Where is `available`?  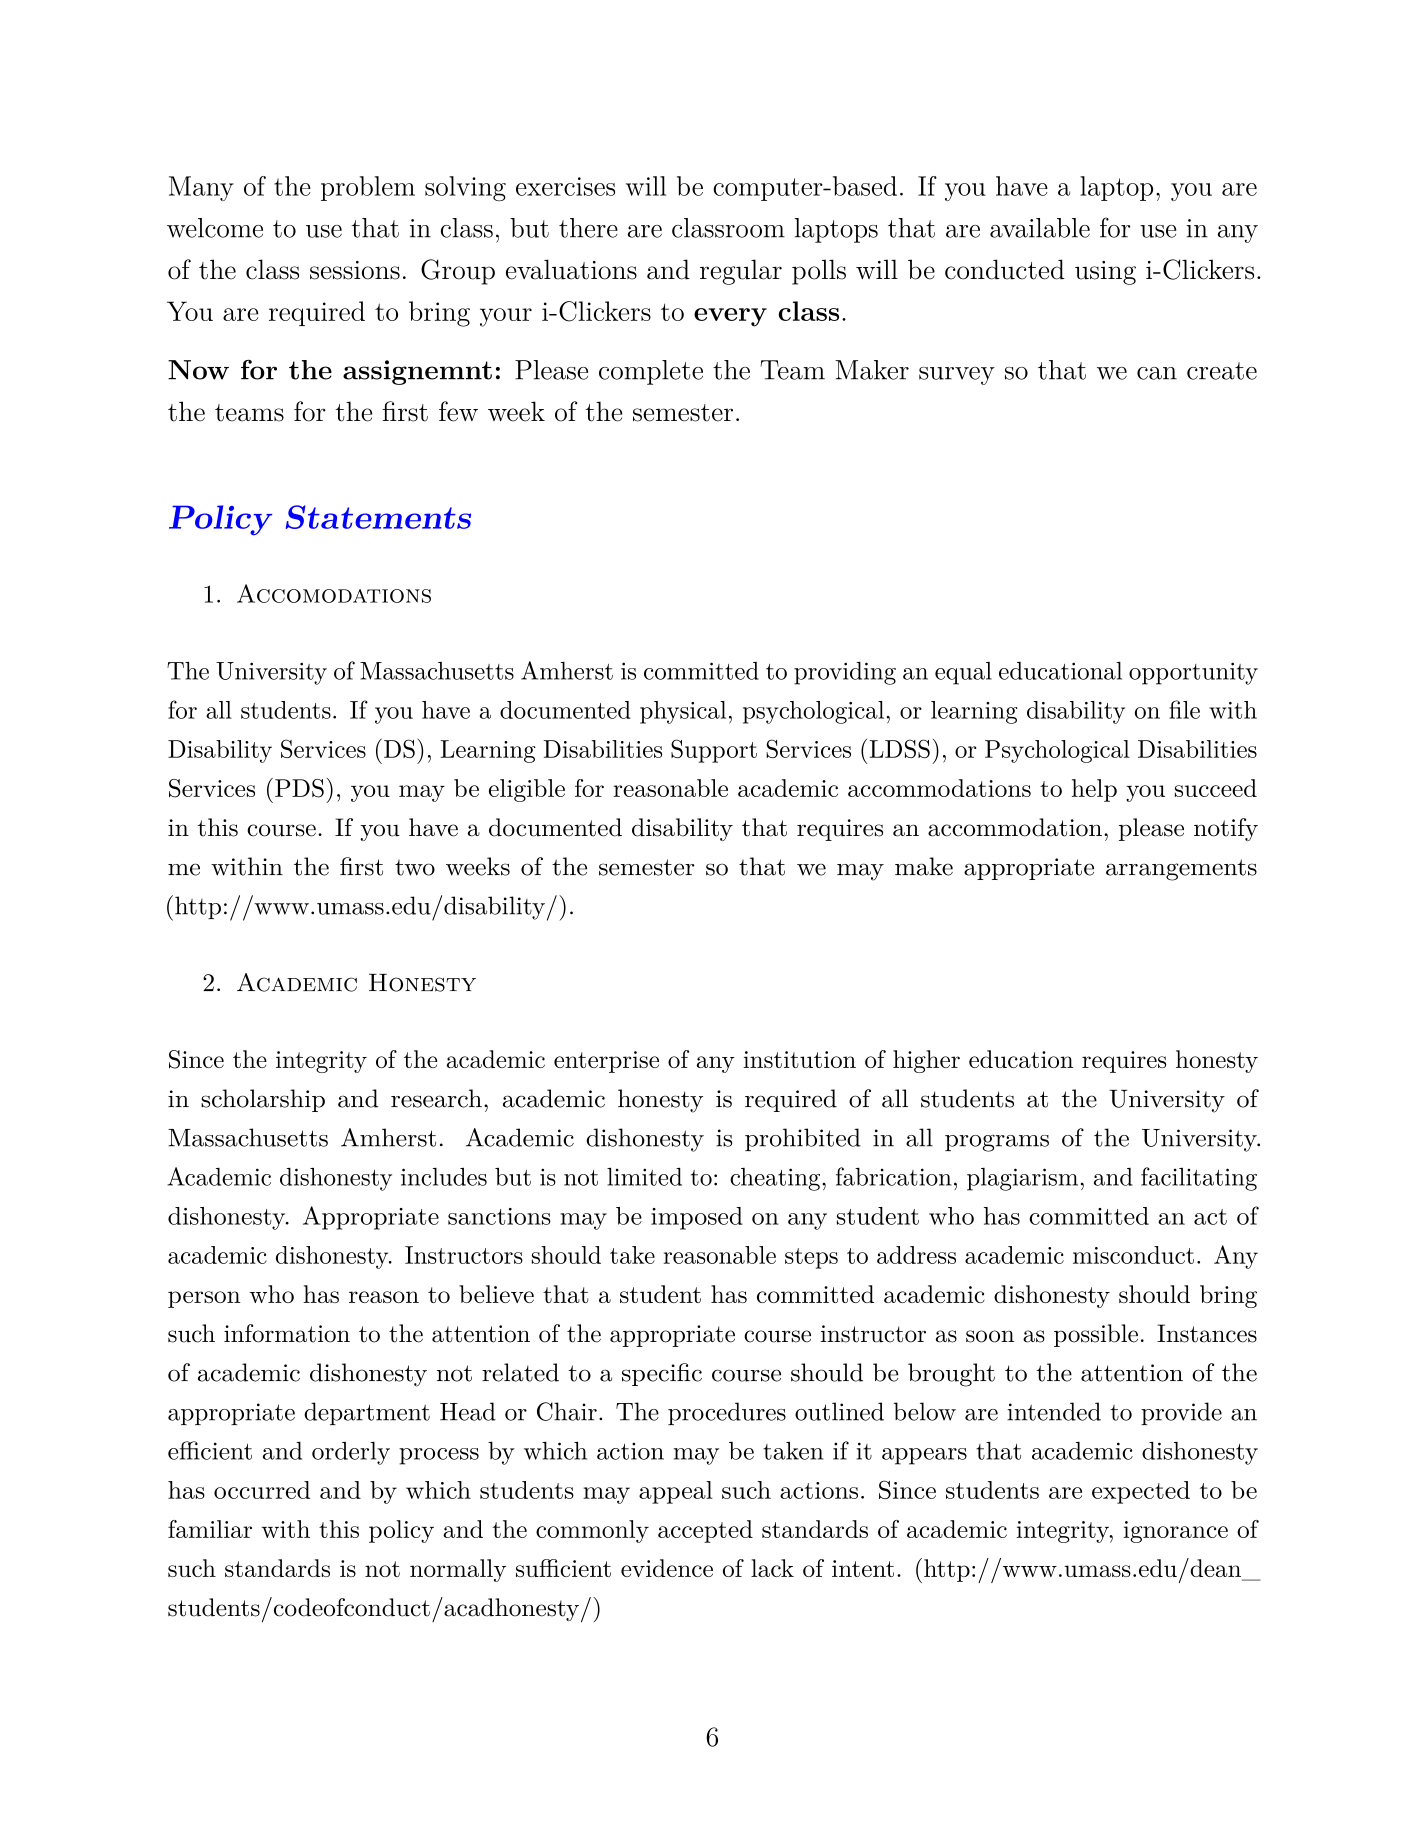 available is located at coordinates (1040, 228).
